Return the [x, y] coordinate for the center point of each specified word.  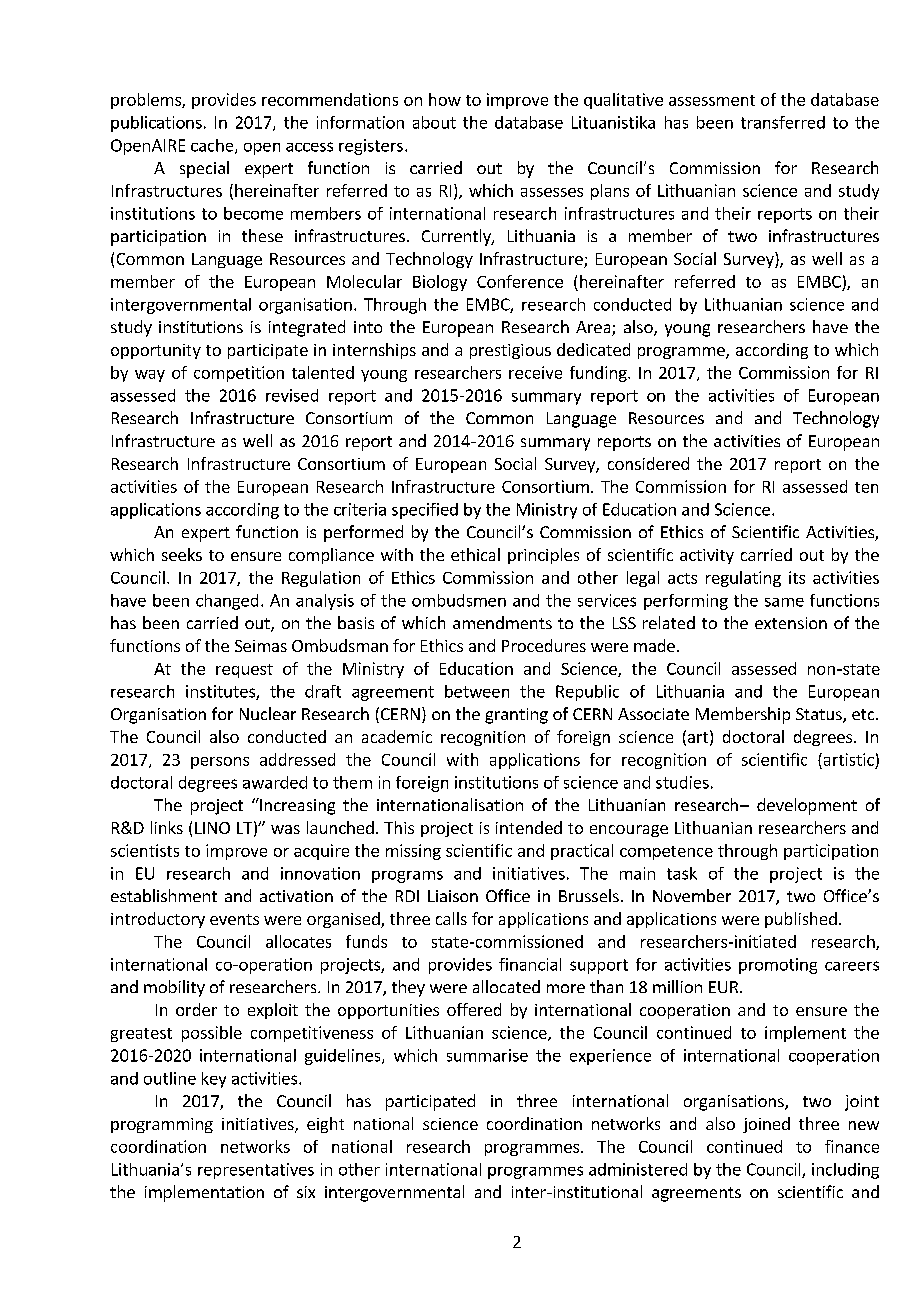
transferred [783, 122]
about [434, 122]
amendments [502, 622]
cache [213, 146]
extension [791, 623]
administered [638, 1169]
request [244, 671]
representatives [256, 1171]
